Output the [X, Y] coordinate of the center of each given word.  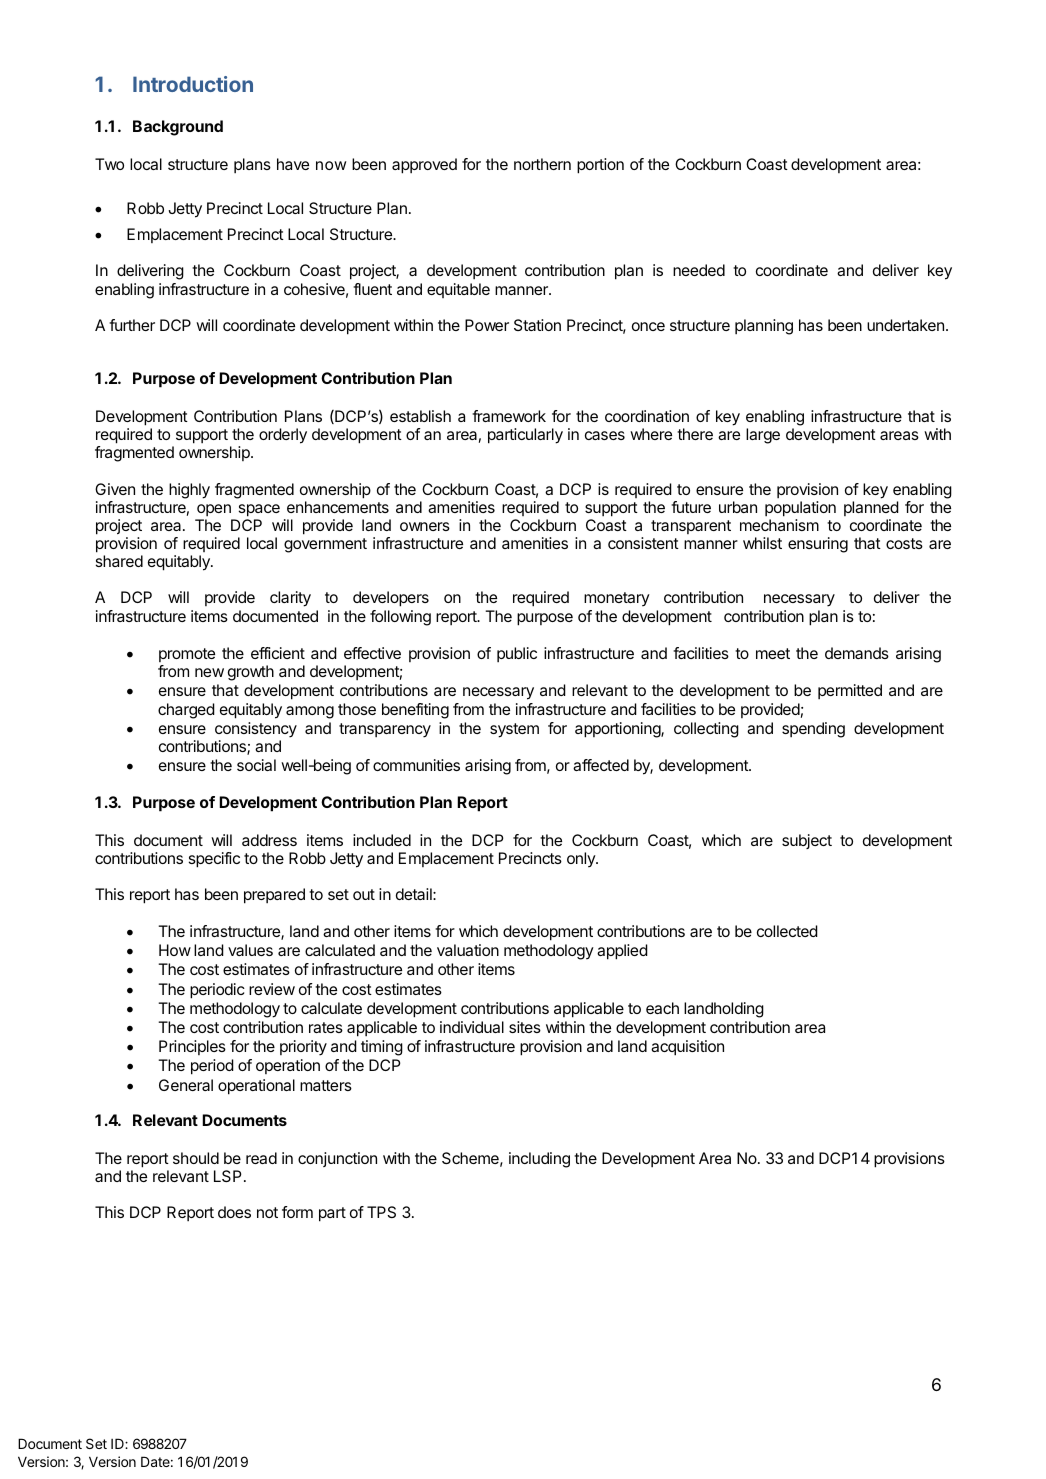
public [517, 654]
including [539, 1160]
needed [699, 270]
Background [178, 128]
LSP [227, 1176]
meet [773, 653]
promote [187, 655]
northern [542, 164]
